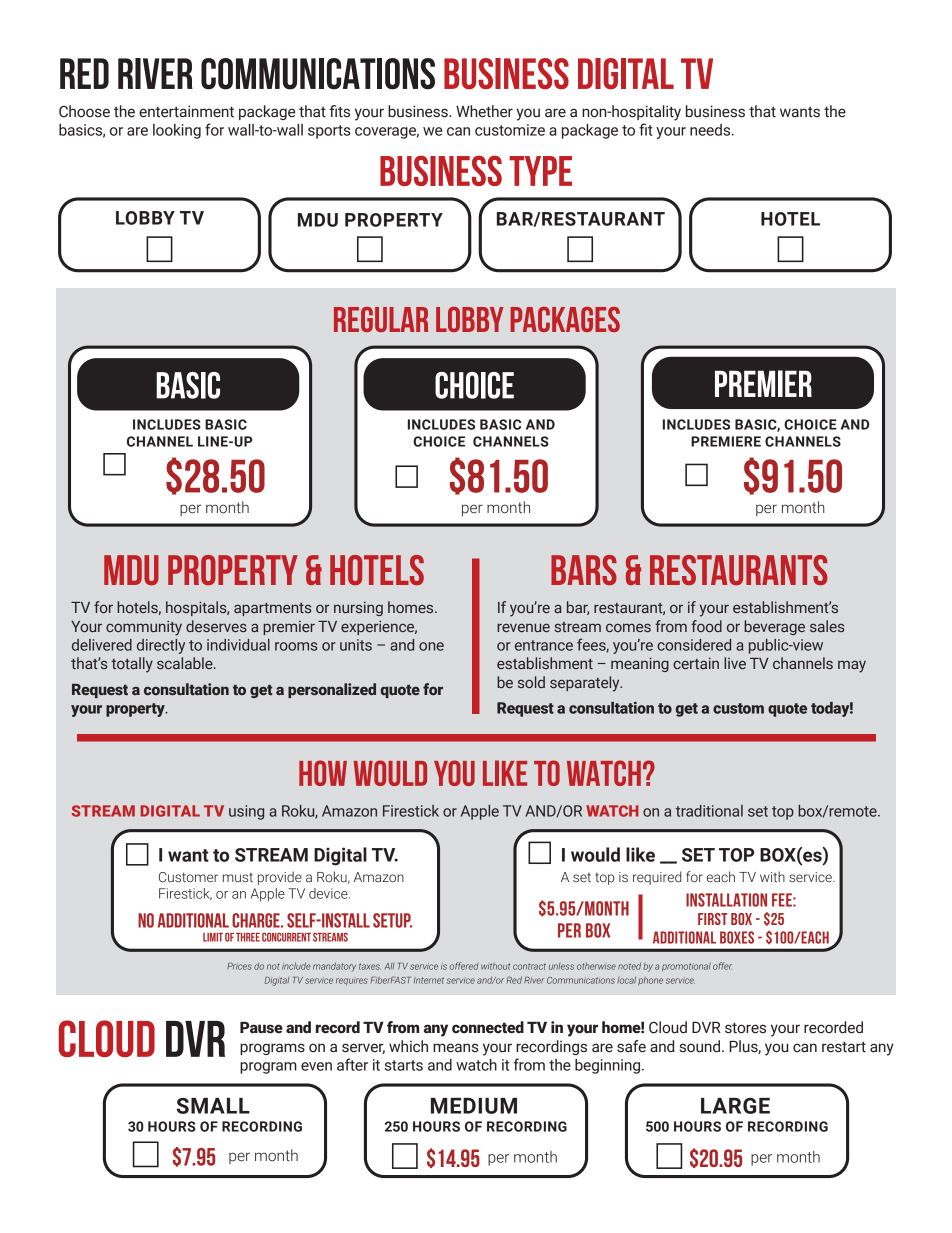 This screenshot has height=1233, width=952. What do you see at coordinates (711, 130) in the screenshot?
I see `needs` at bounding box center [711, 130].
